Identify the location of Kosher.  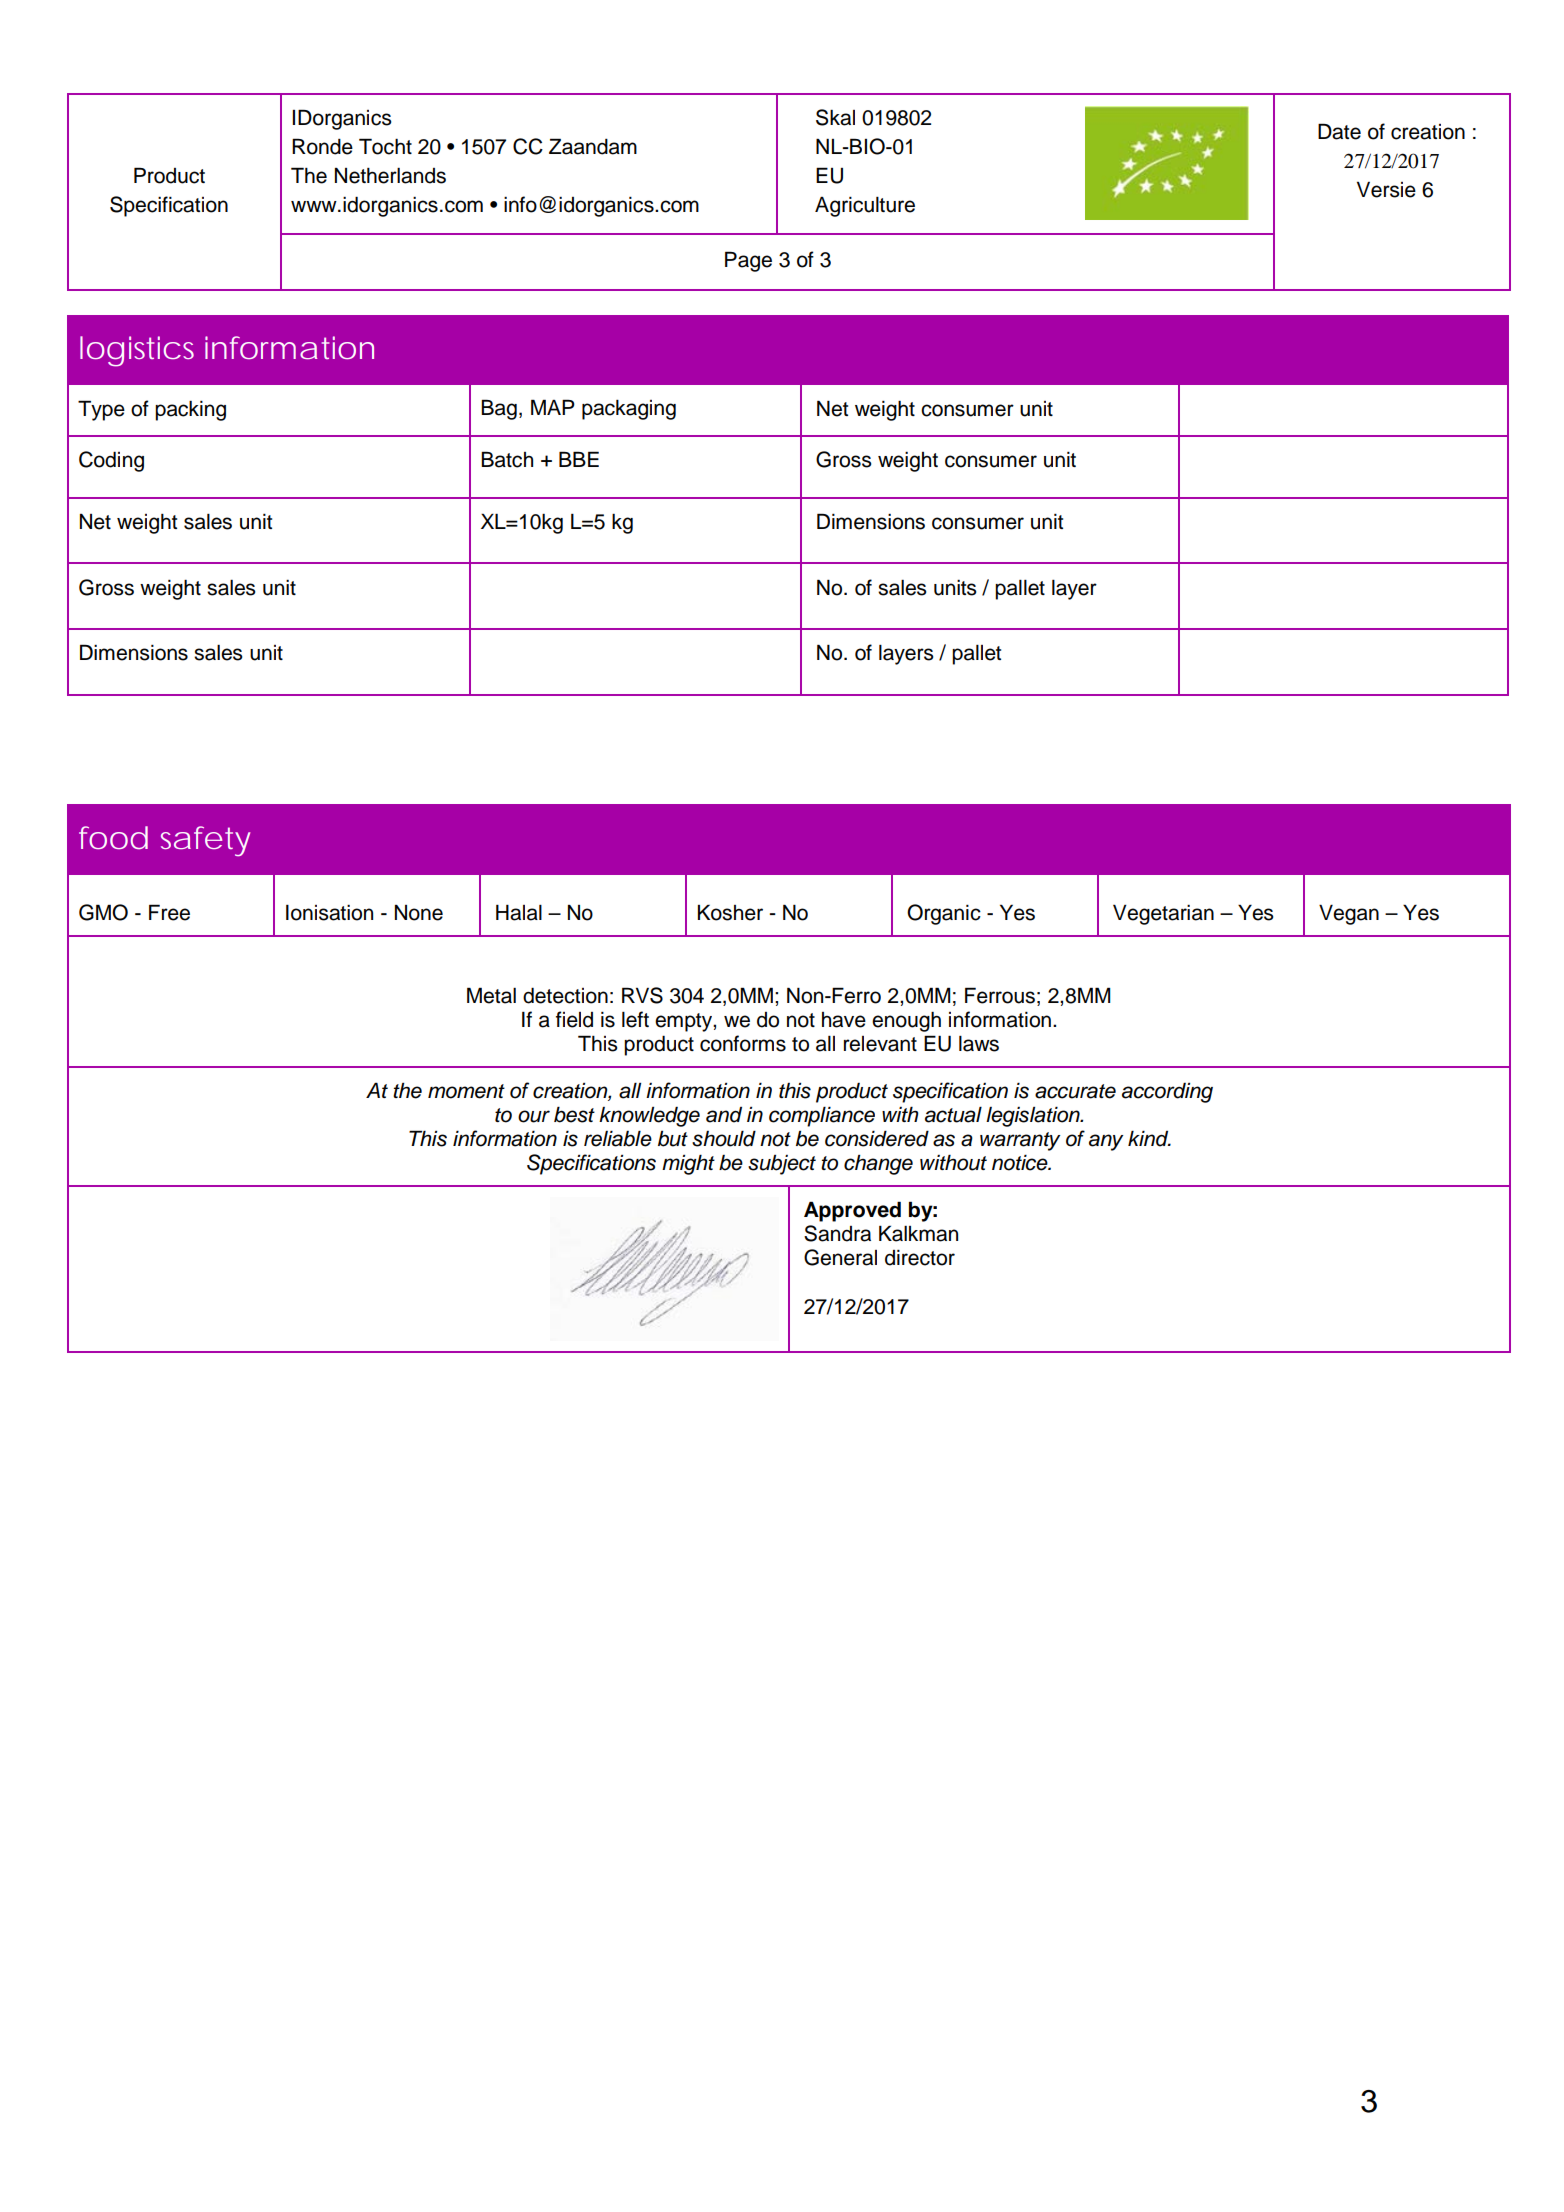
(730, 912).
